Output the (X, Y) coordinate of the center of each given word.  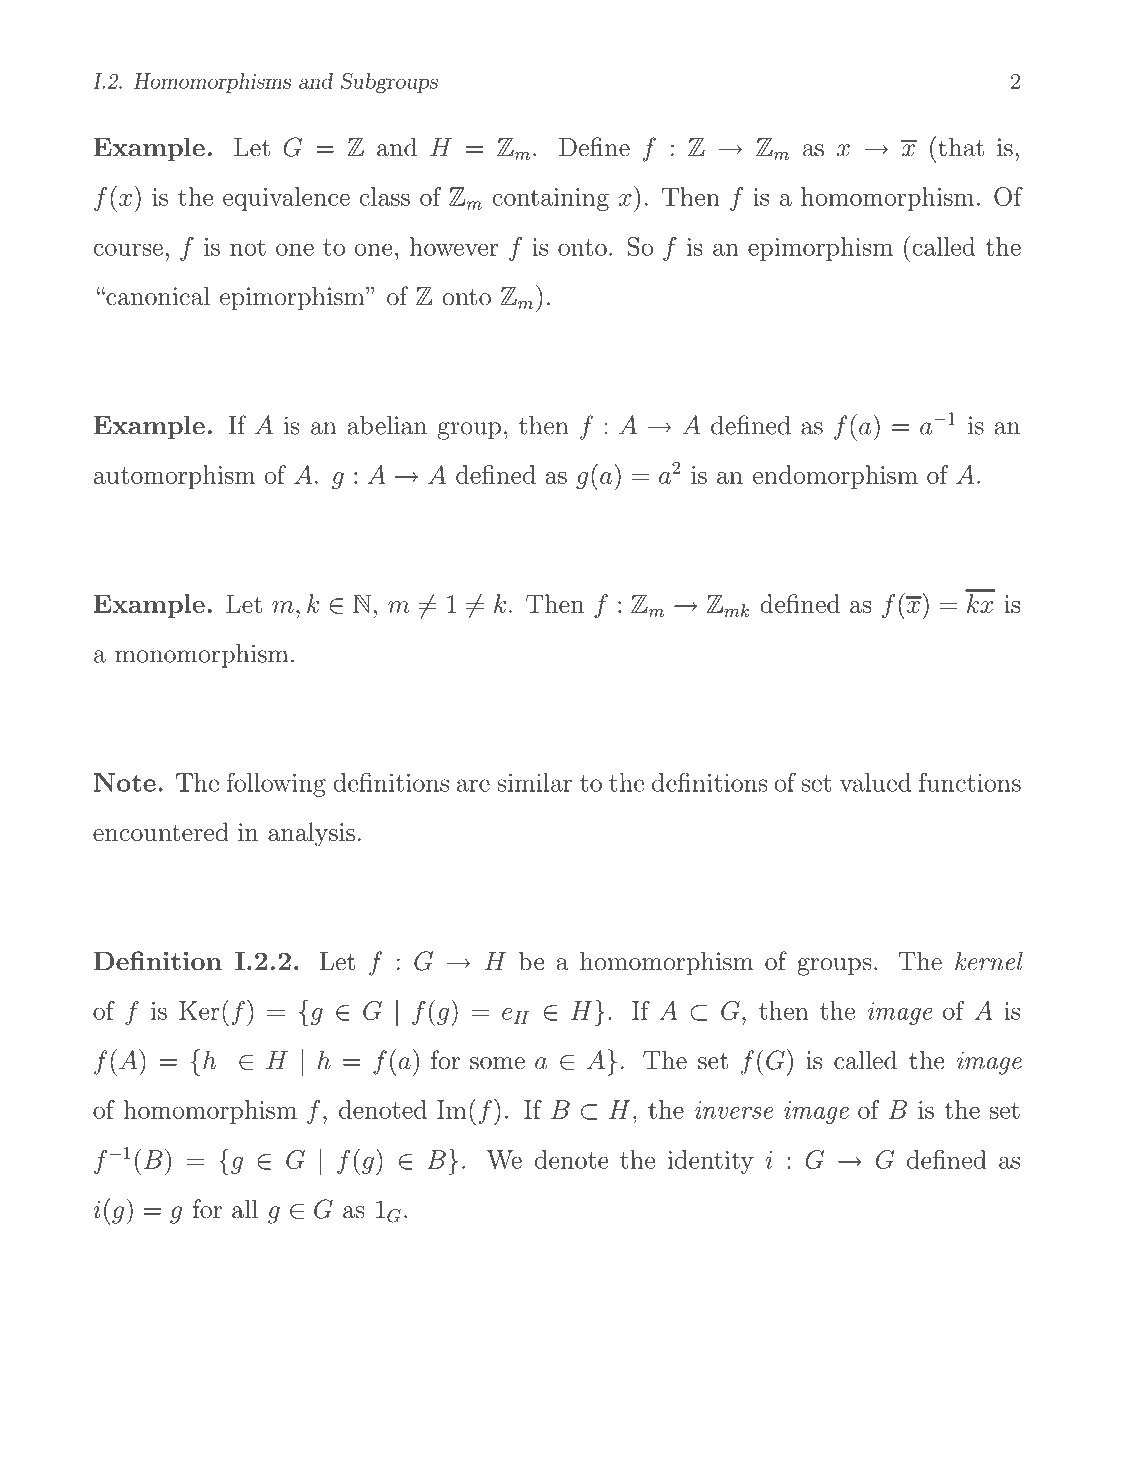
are (473, 785)
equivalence (286, 199)
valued (875, 782)
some (497, 1063)
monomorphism (201, 656)
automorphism (174, 477)
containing (551, 199)
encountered (161, 831)
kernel (989, 961)
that (961, 147)
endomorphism (835, 477)
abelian (387, 425)
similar (534, 782)
